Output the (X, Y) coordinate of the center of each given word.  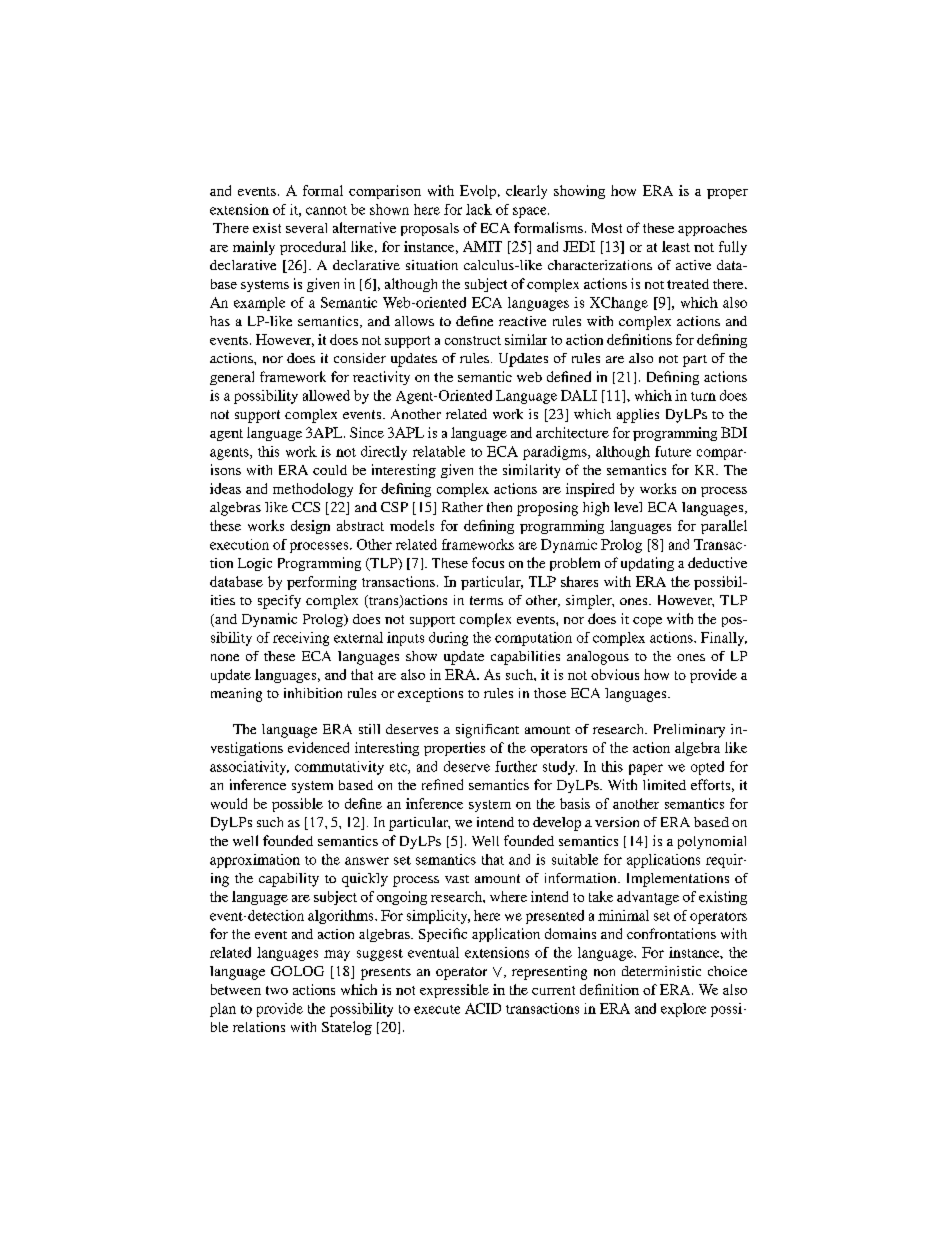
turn (703, 396)
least (676, 246)
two (277, 990)
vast (457, 879)
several (306, 228)
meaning (236, 695)
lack (479, 209)
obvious (615, 674)
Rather (462, 507)
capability (289, 880)
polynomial (712, 842)
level (628, 507)
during (448, 639)
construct (473, 340)
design (310, 527)
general (232, 378)
